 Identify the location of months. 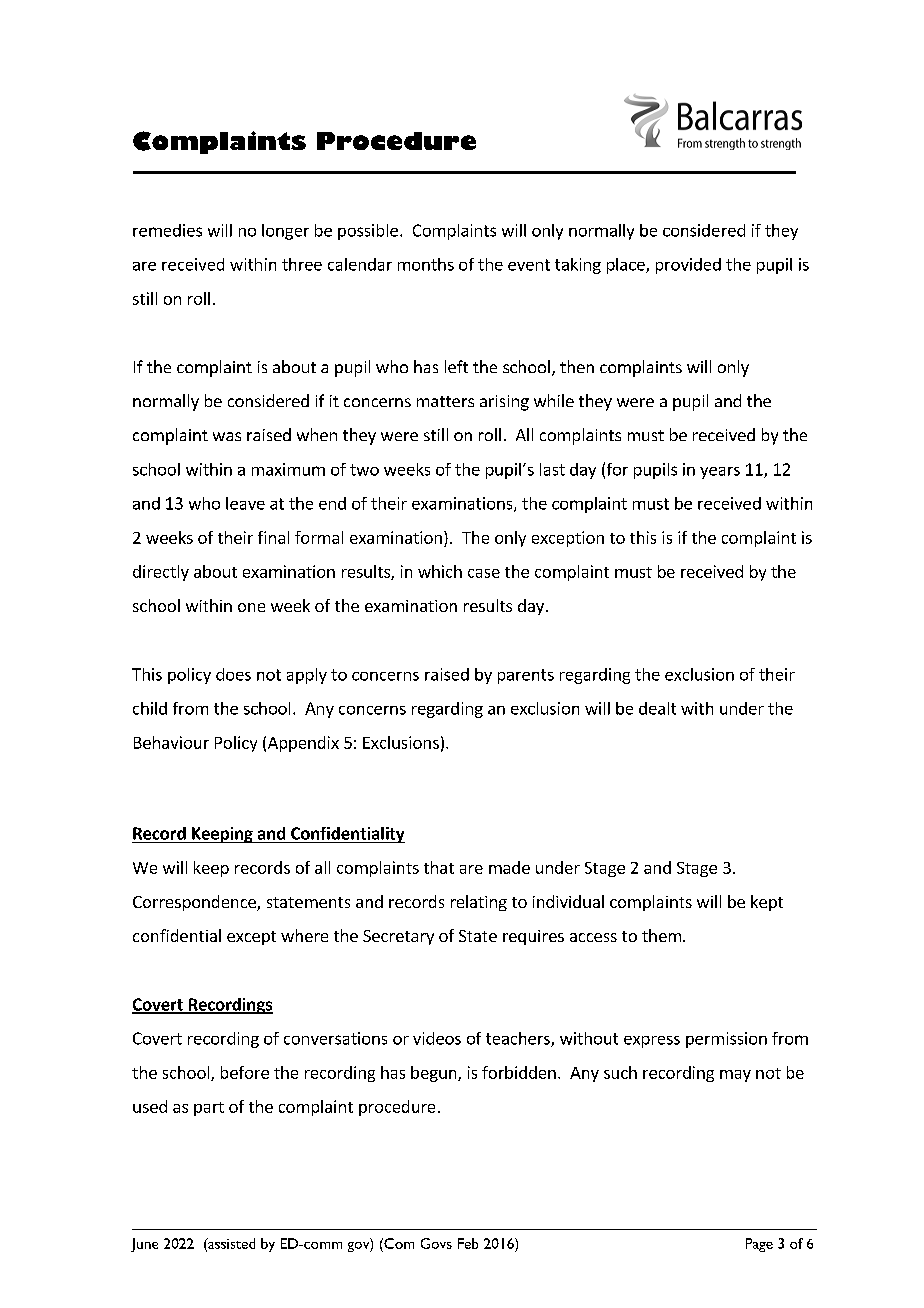
(426, 264).
